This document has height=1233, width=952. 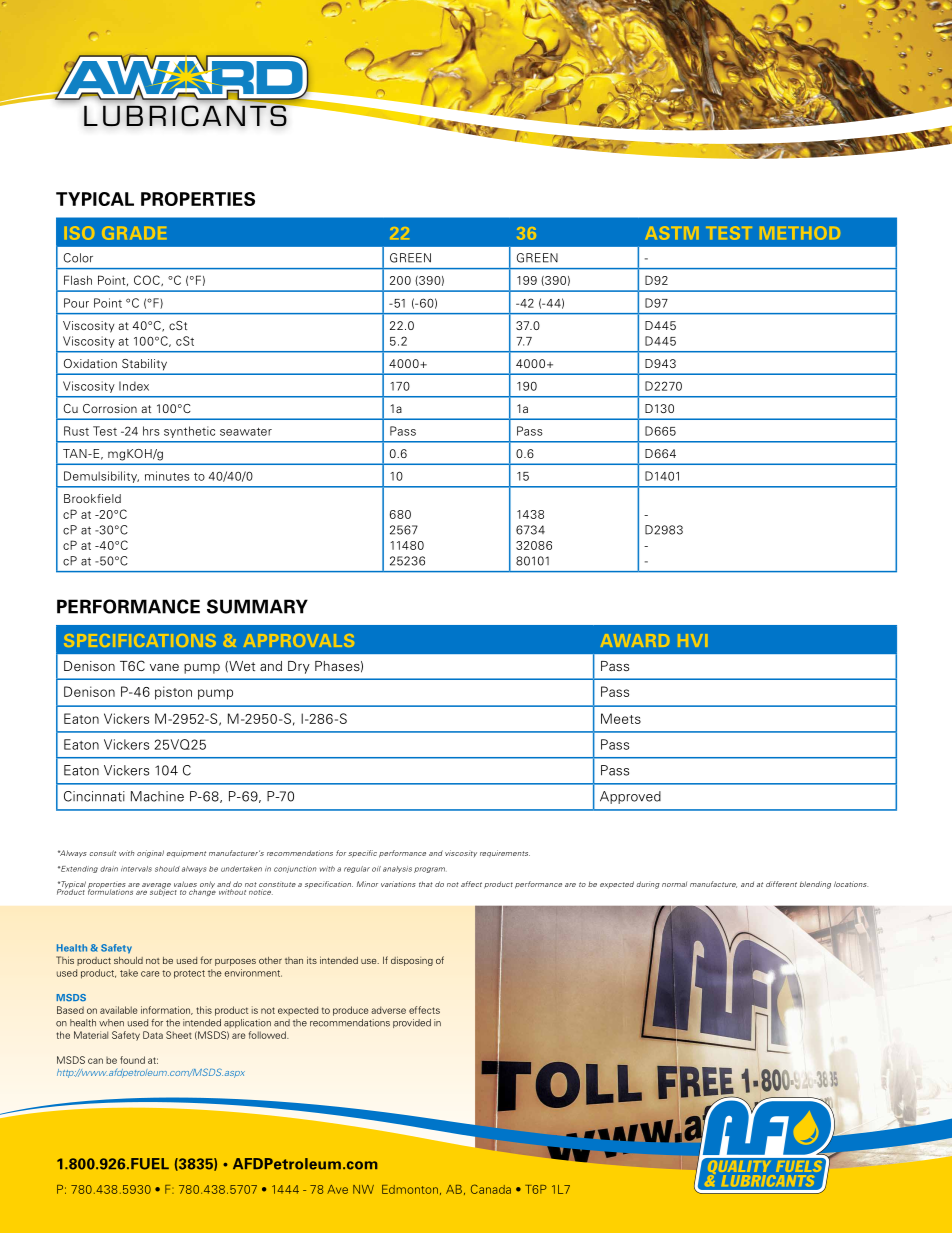 What do you see at coordinates (491, 1189) in the document?
I see `Canada` at bounding box center [491, 1189].
